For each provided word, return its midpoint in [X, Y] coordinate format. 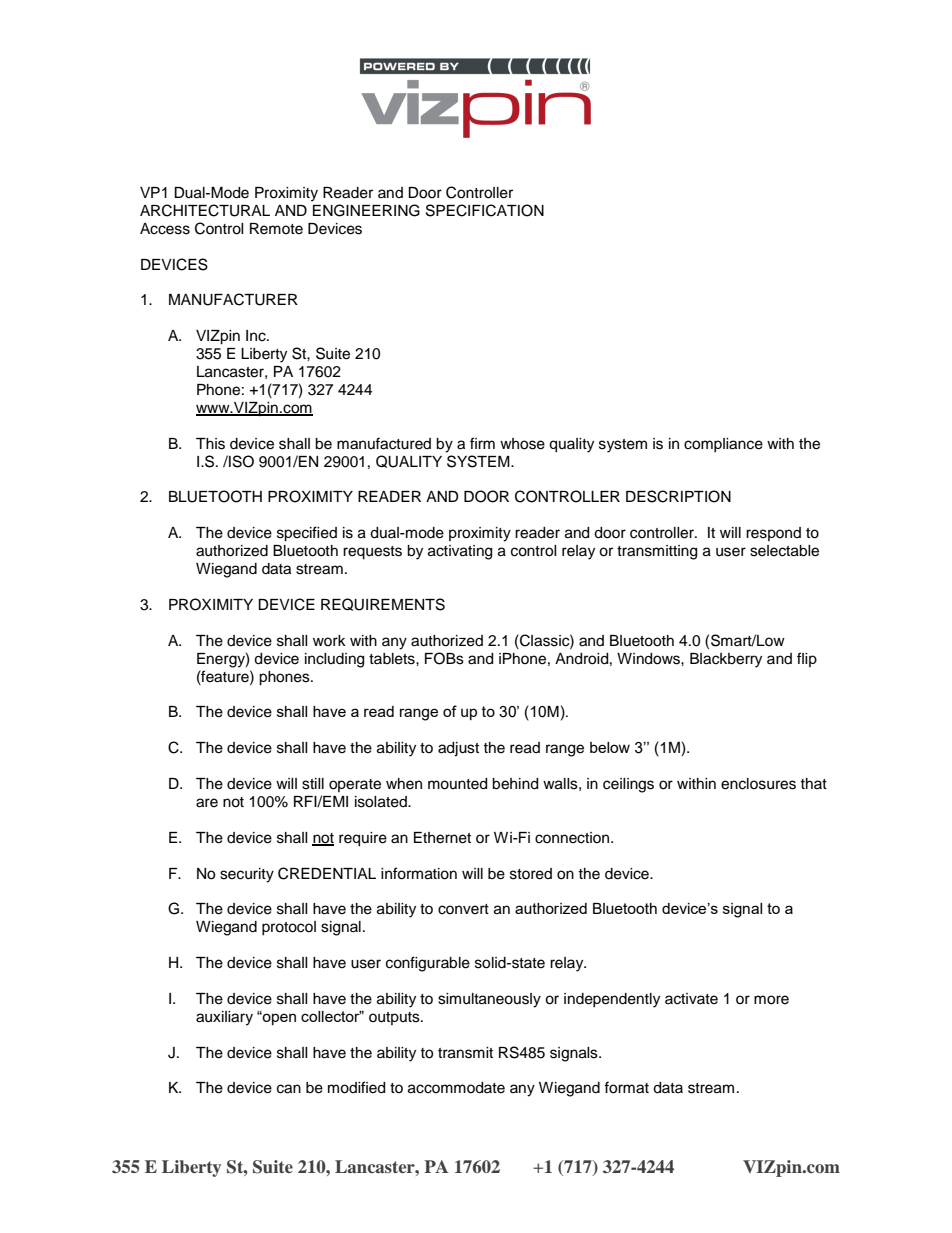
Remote [276, 229]
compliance [723, 445]
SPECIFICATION [485, 210]
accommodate [456, 1088]
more [771, 1000]
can [289, 1089]
